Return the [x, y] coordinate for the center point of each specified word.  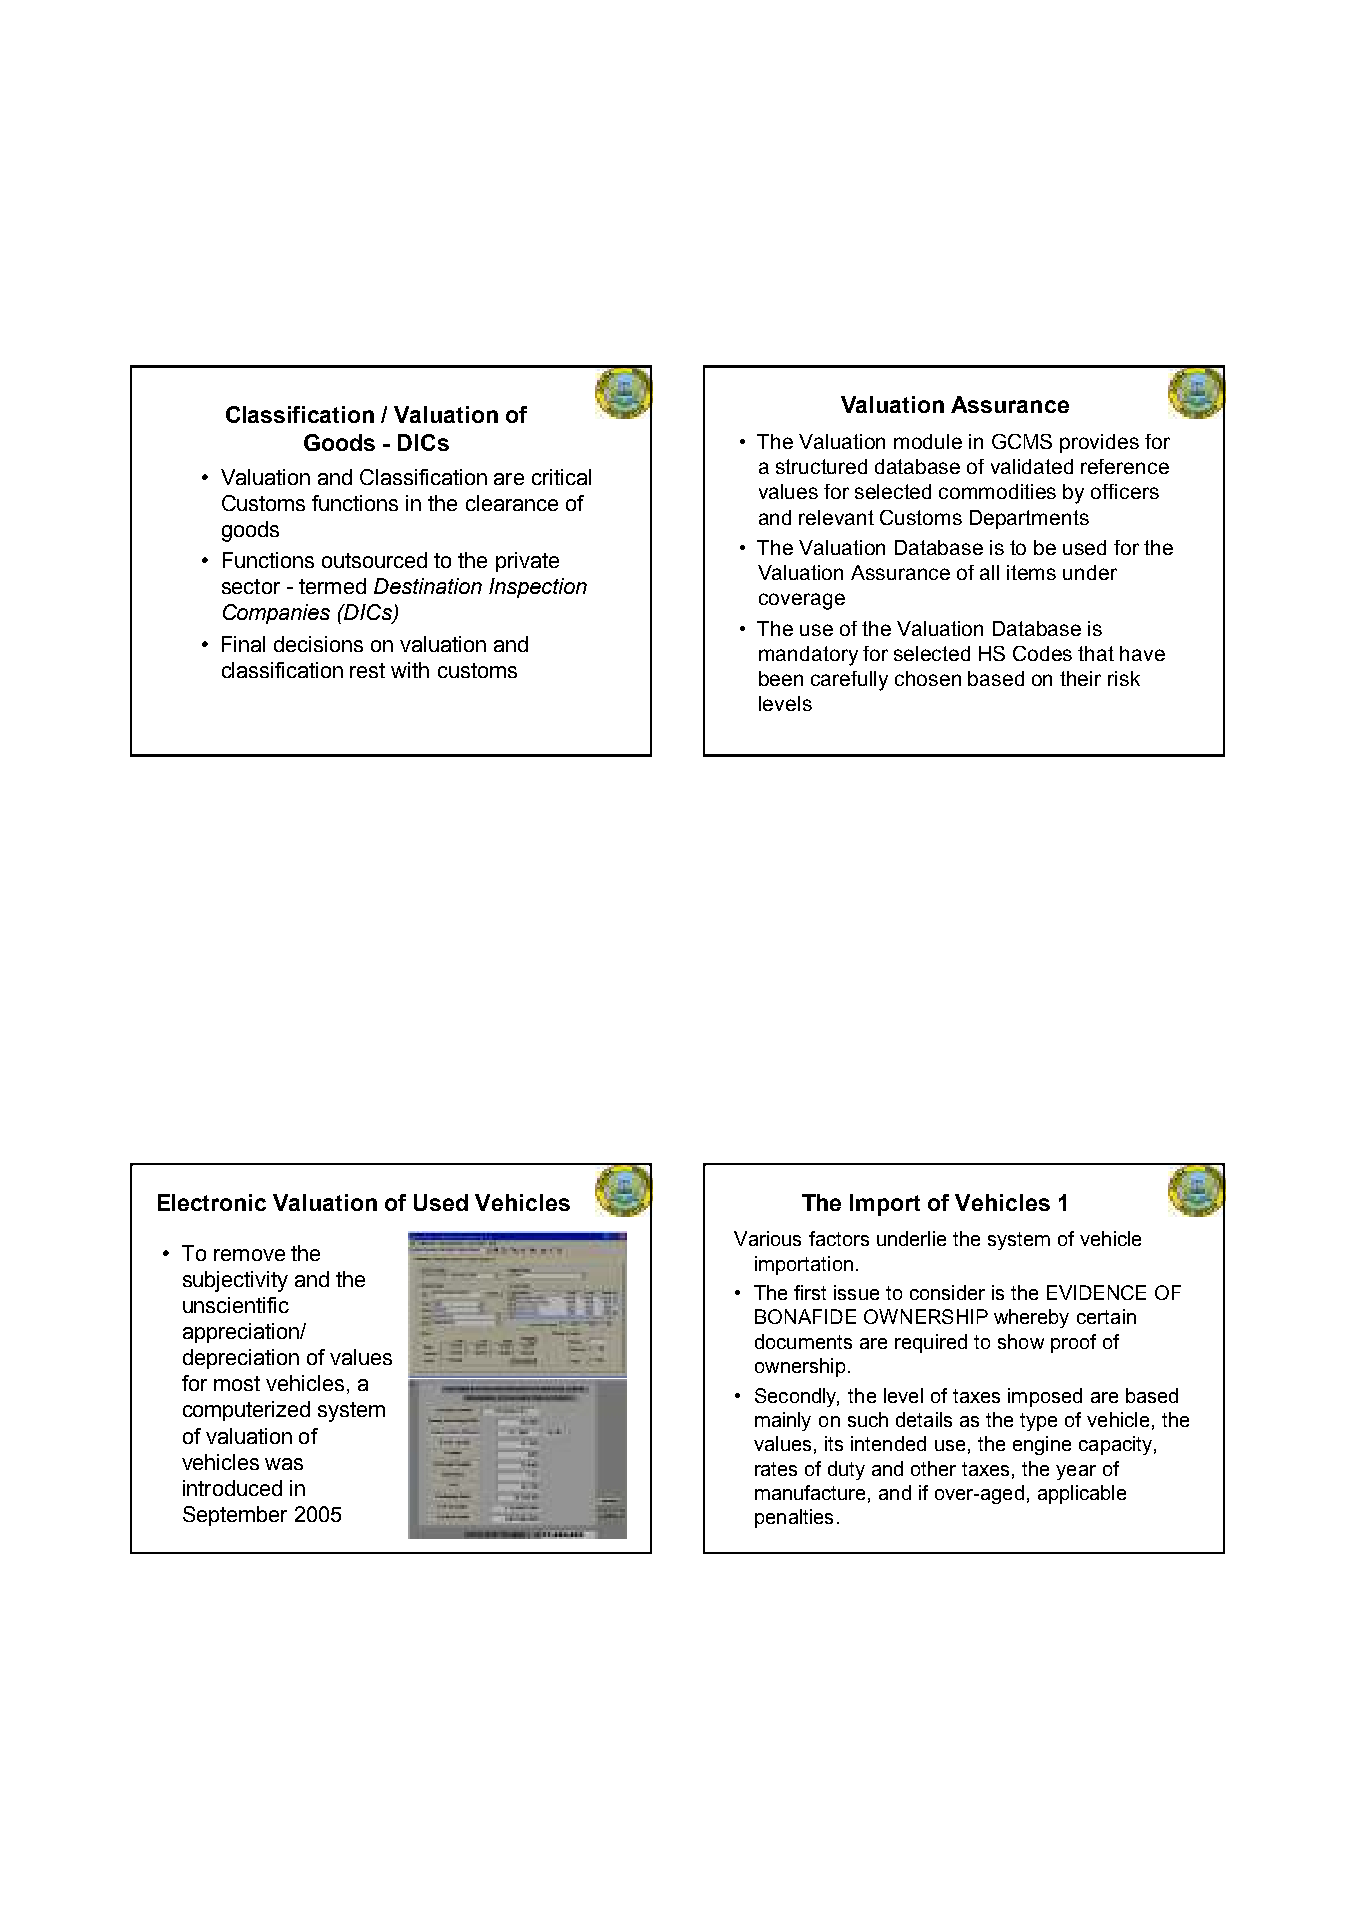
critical [561, 477]
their [1080, 678]
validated [1032, 466]
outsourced [374, 560]
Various [767, 1238]
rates [776, 1469]
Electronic [212, 1202]
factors [839, 1238]
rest [367, 670]
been [781, 678]
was [284, 1464]
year [1076, 1472]
